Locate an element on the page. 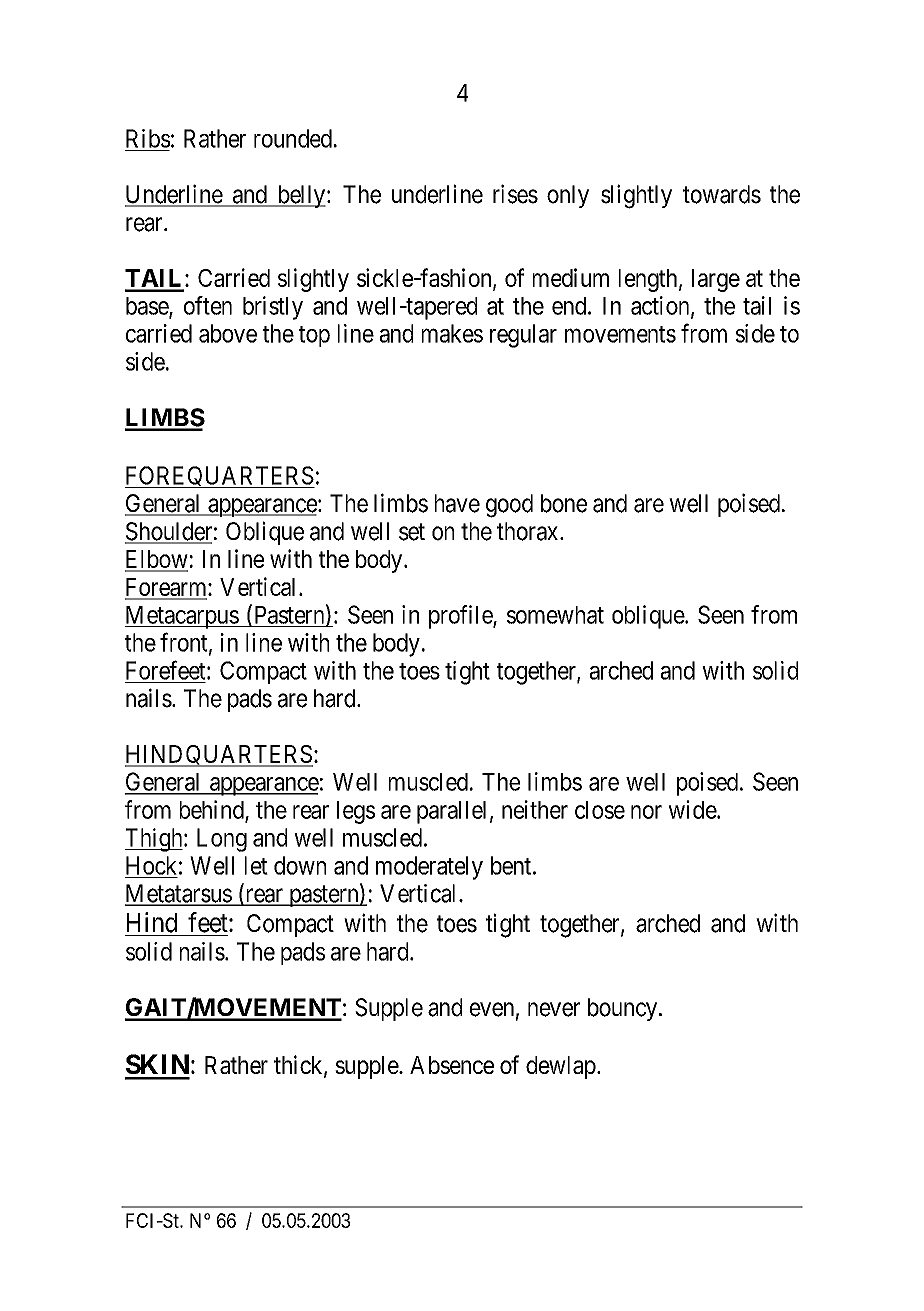  somewhat is located at coordinates (555, 615).
